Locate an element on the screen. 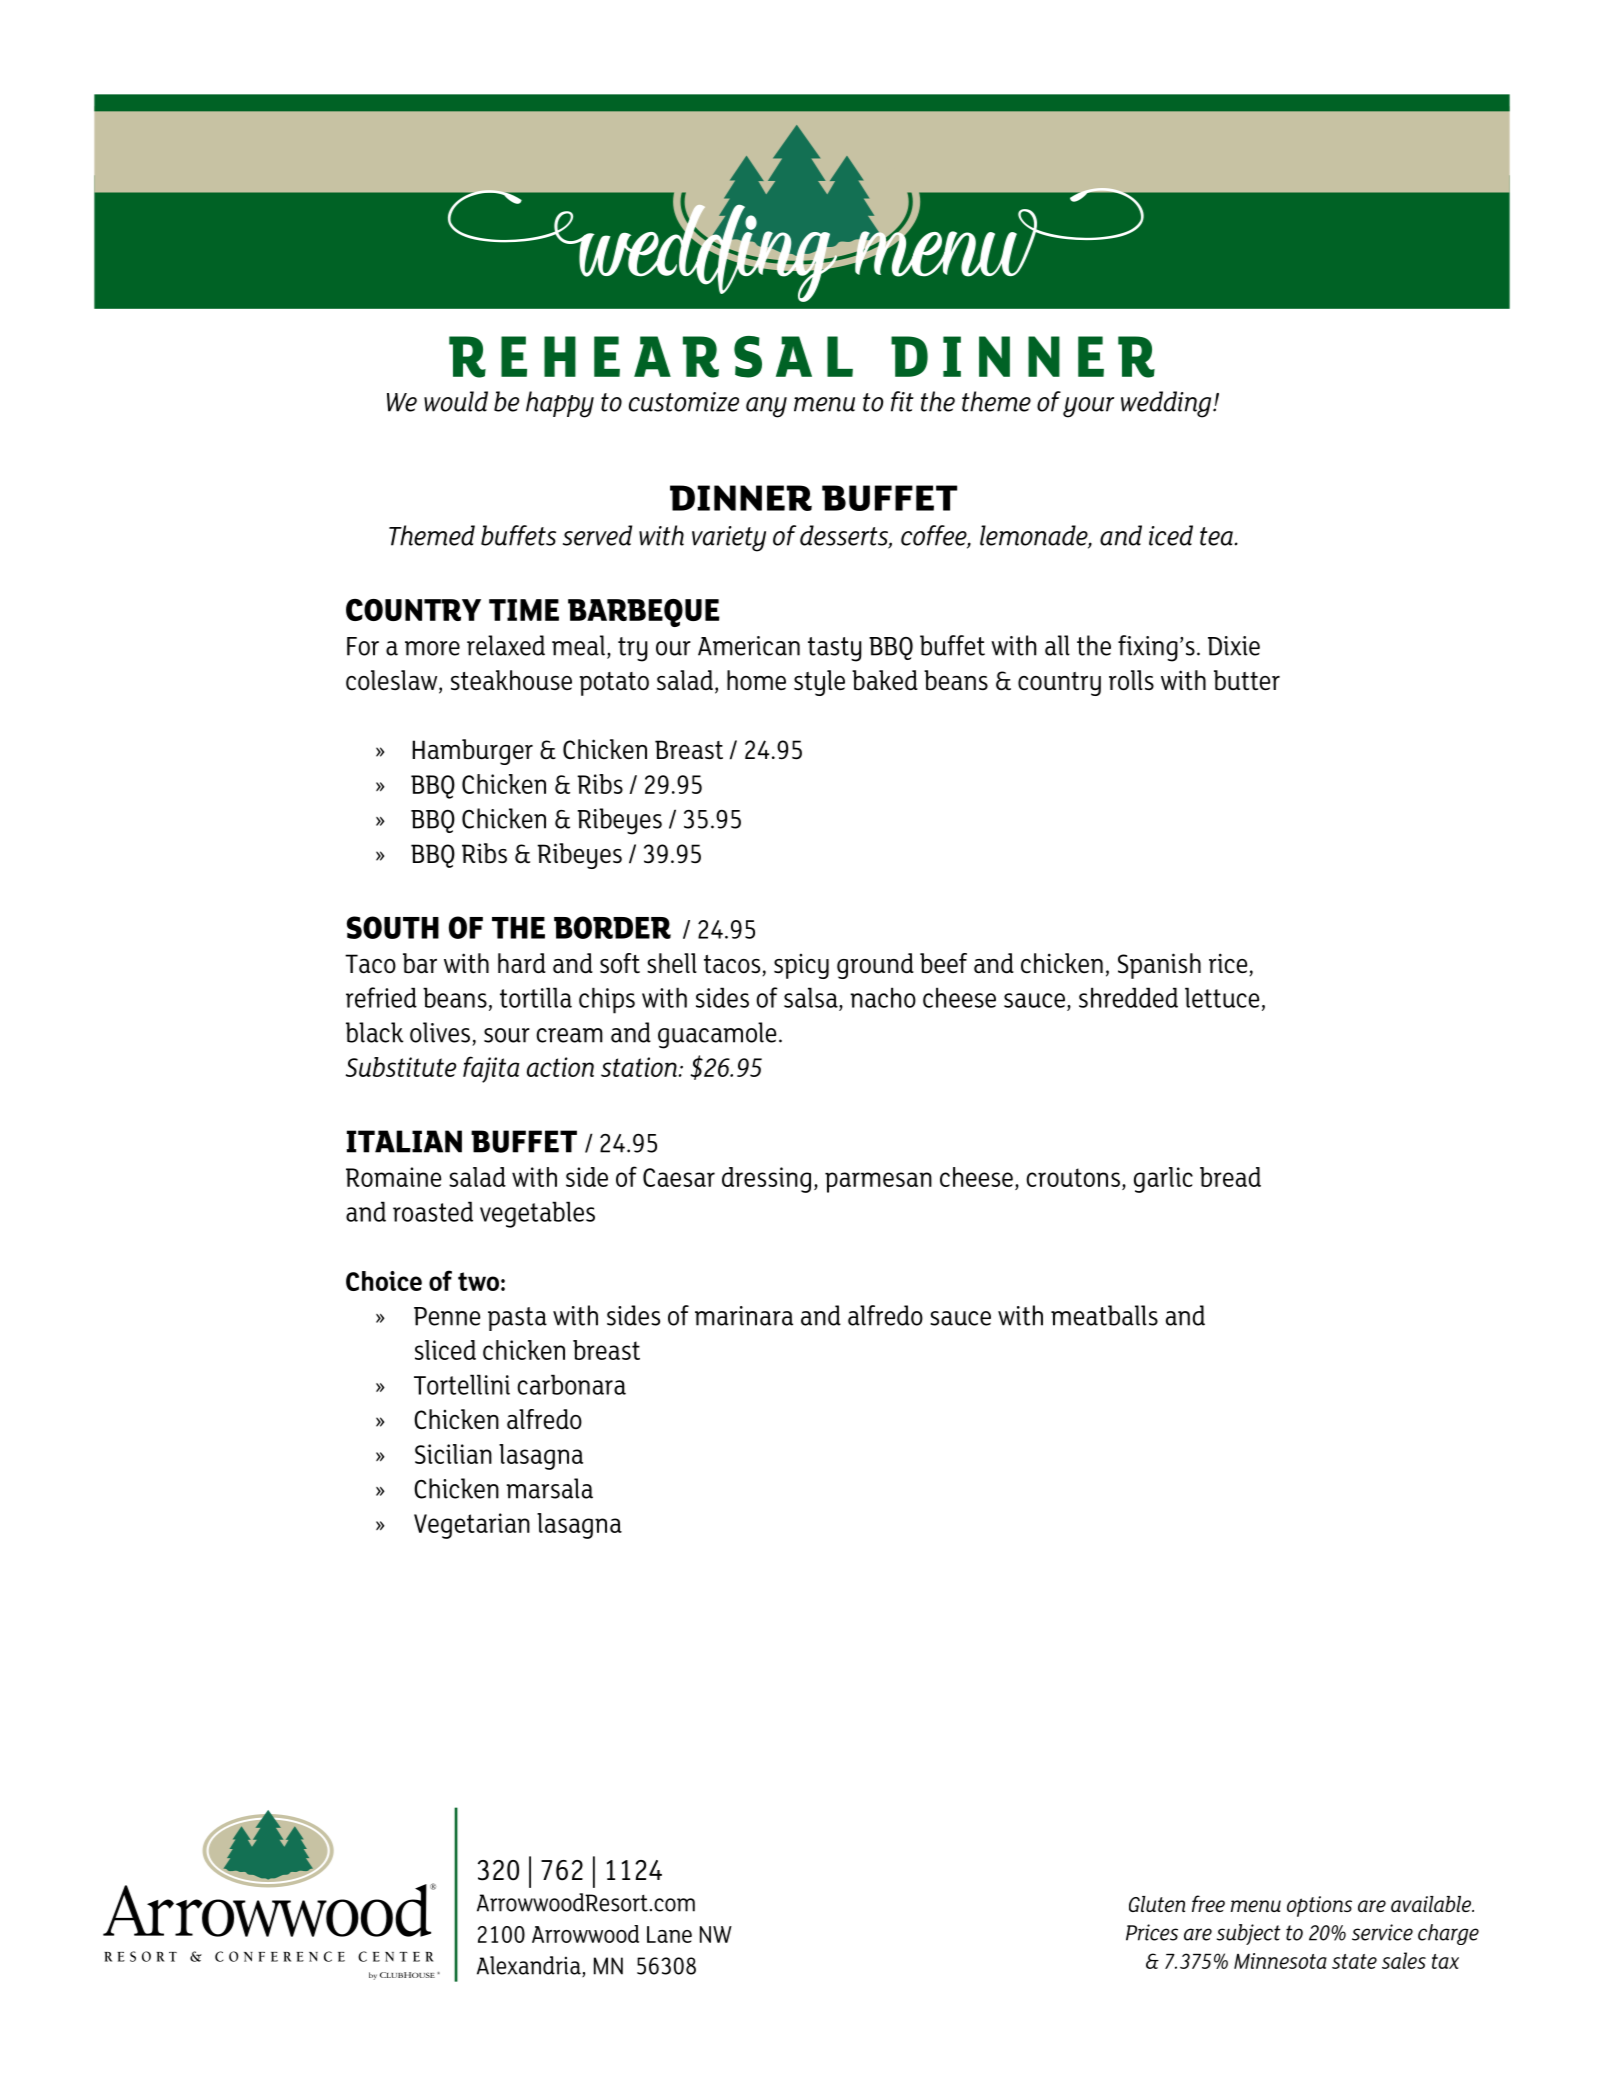 The image size is (1604, 2076). fit is located at coordinates (902, 401).
